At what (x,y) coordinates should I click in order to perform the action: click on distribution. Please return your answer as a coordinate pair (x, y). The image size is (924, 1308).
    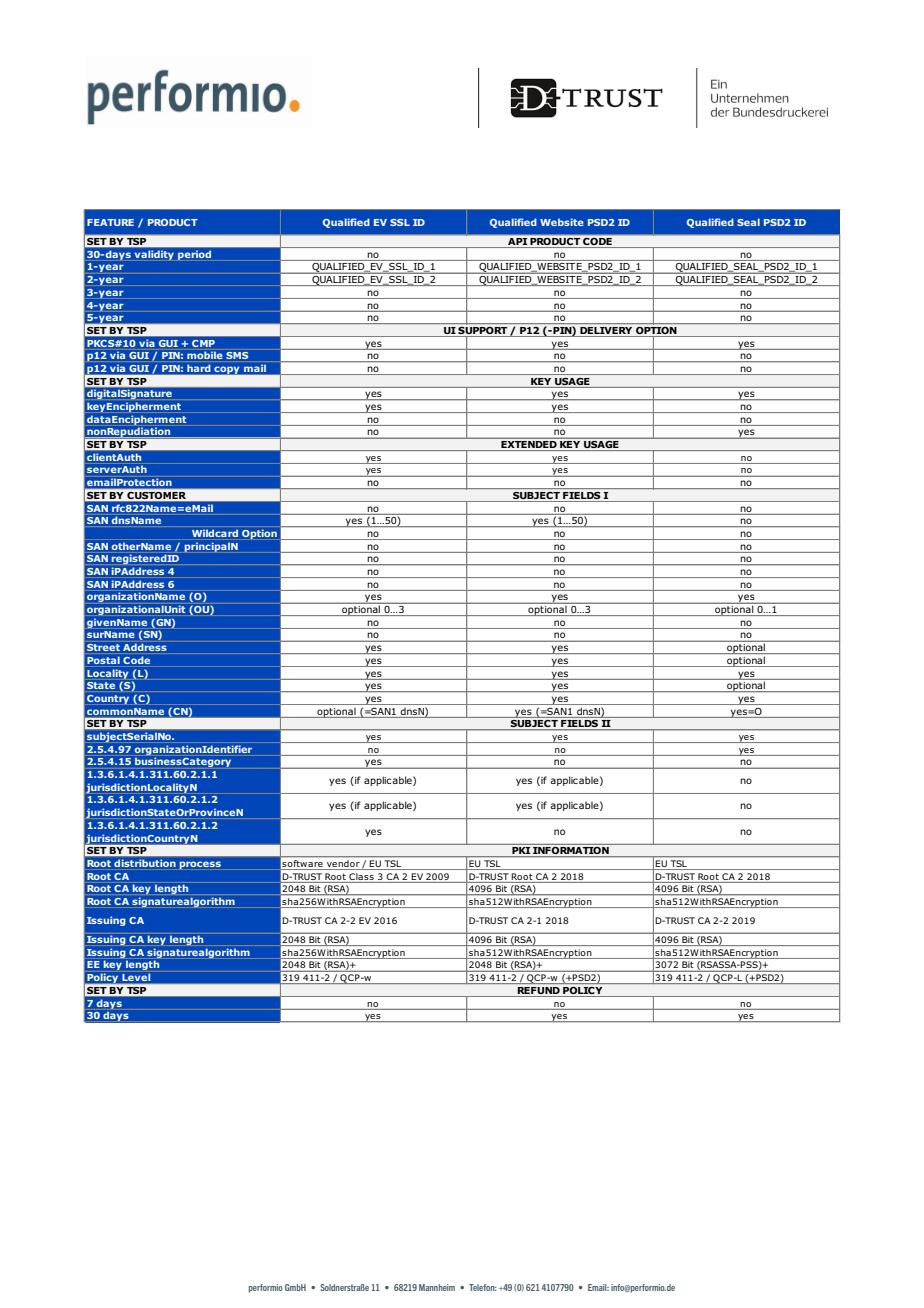
    Looking at the image, I should click on (145, 863).
